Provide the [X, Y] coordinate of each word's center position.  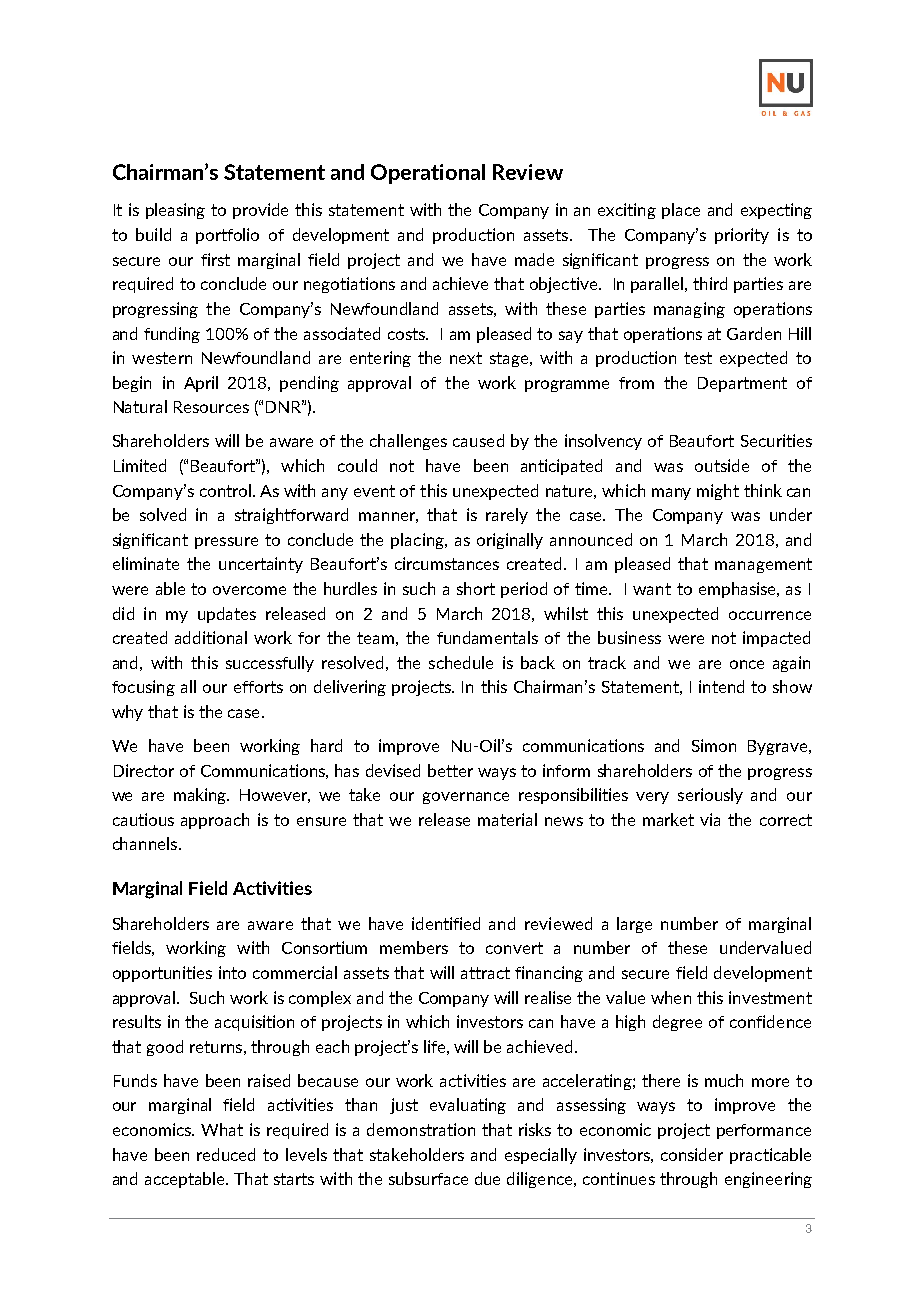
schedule [461, 662]
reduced [226, 1154]
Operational [428, 174]
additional [211, 637]
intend [721, 686]
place [681, 211]
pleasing [175, 211]
